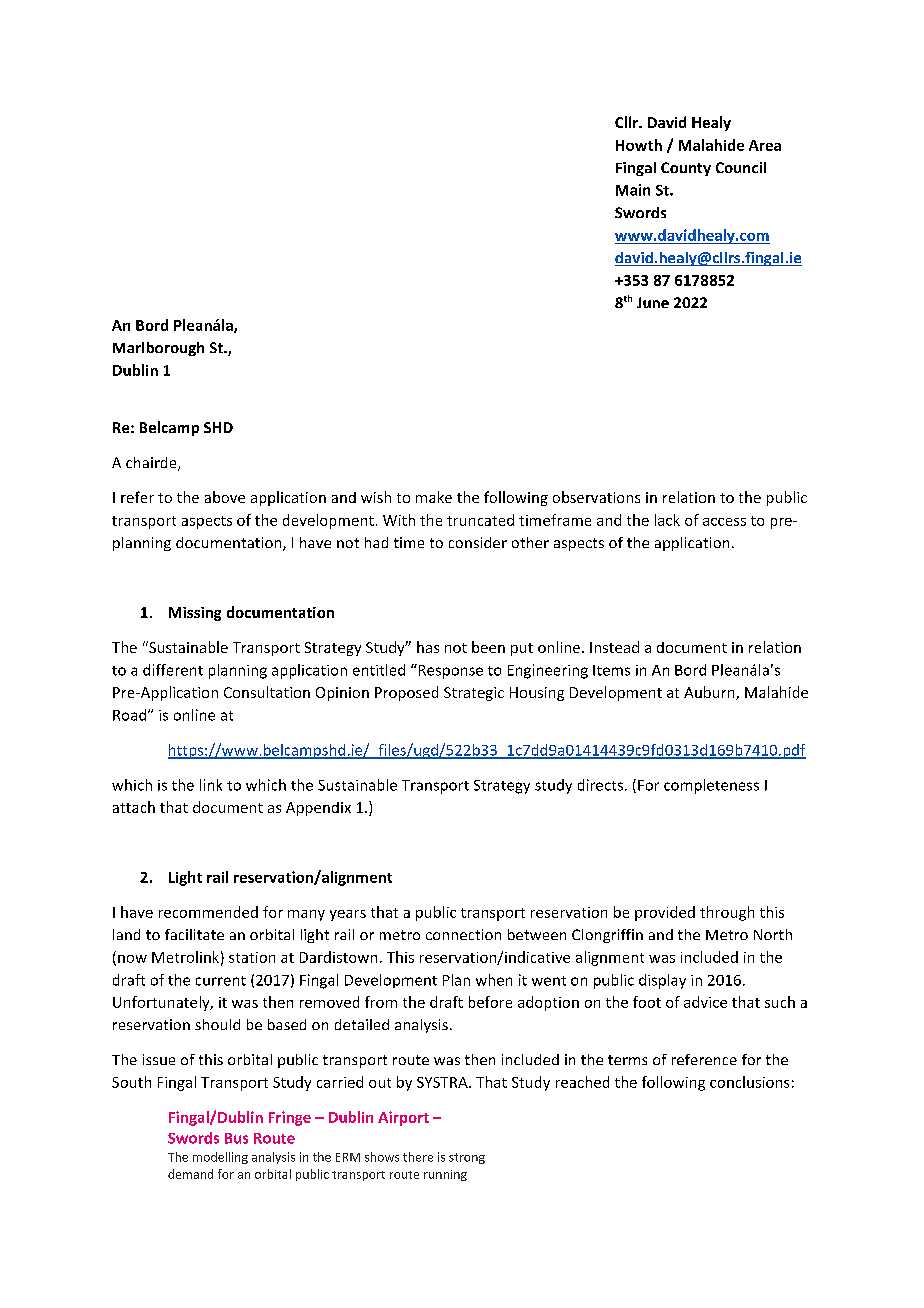 This screenshot has width=924, height=1308. I want to click on conclusions, so click(749, 1082).
